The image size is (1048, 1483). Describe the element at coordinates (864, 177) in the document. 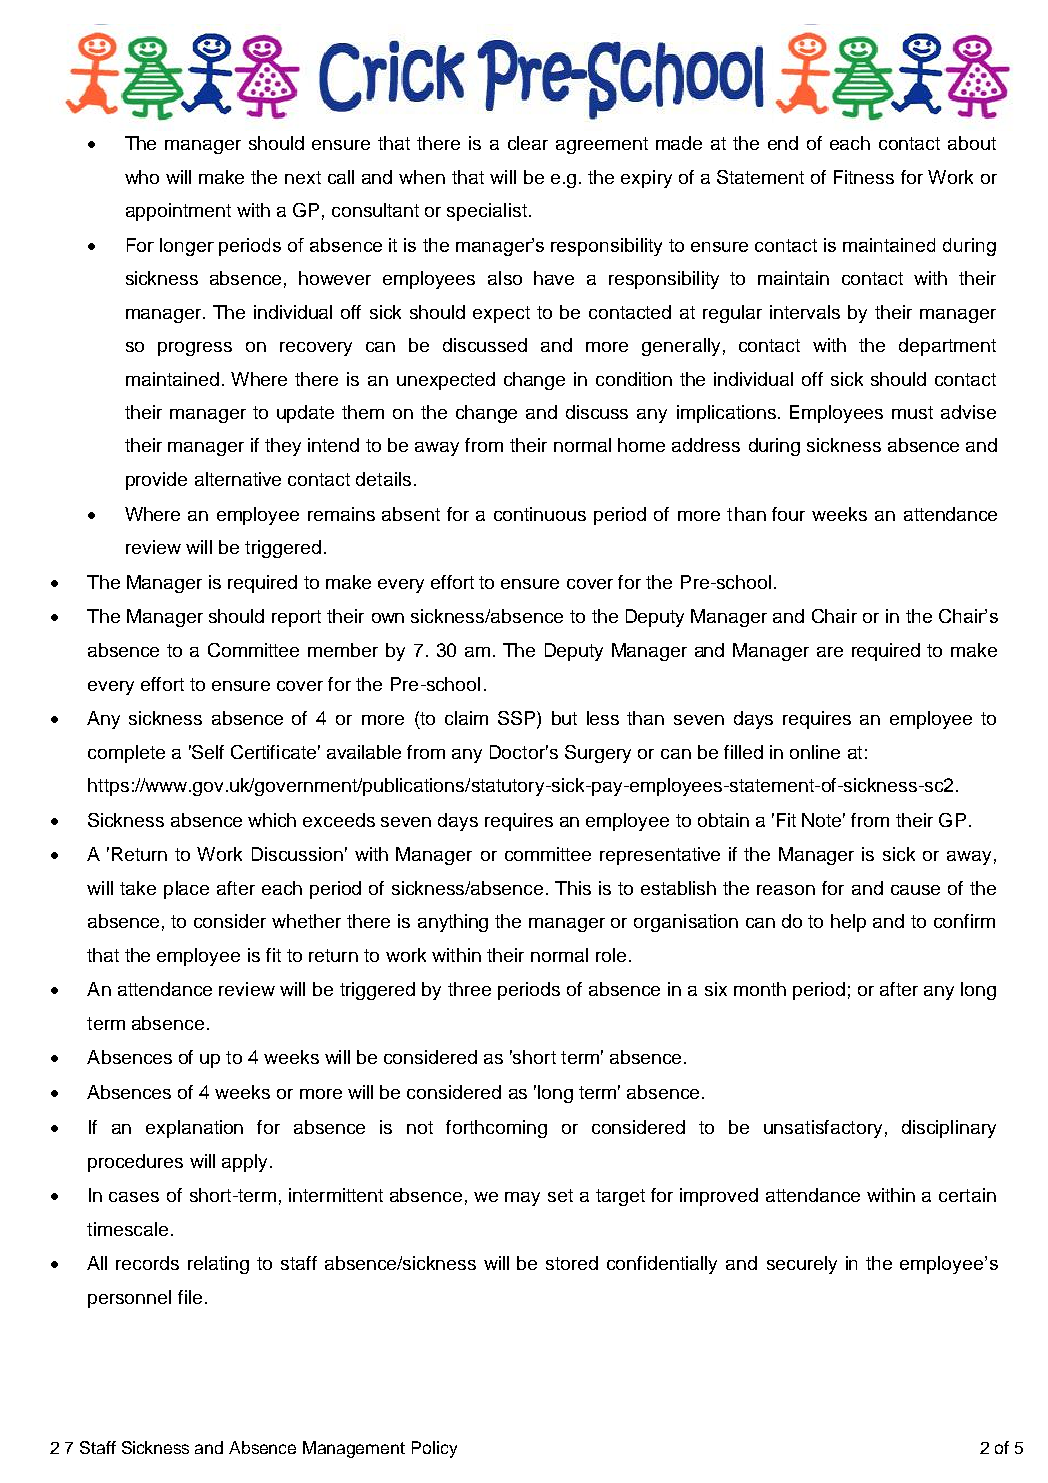

I see `Fitness` at that location.
